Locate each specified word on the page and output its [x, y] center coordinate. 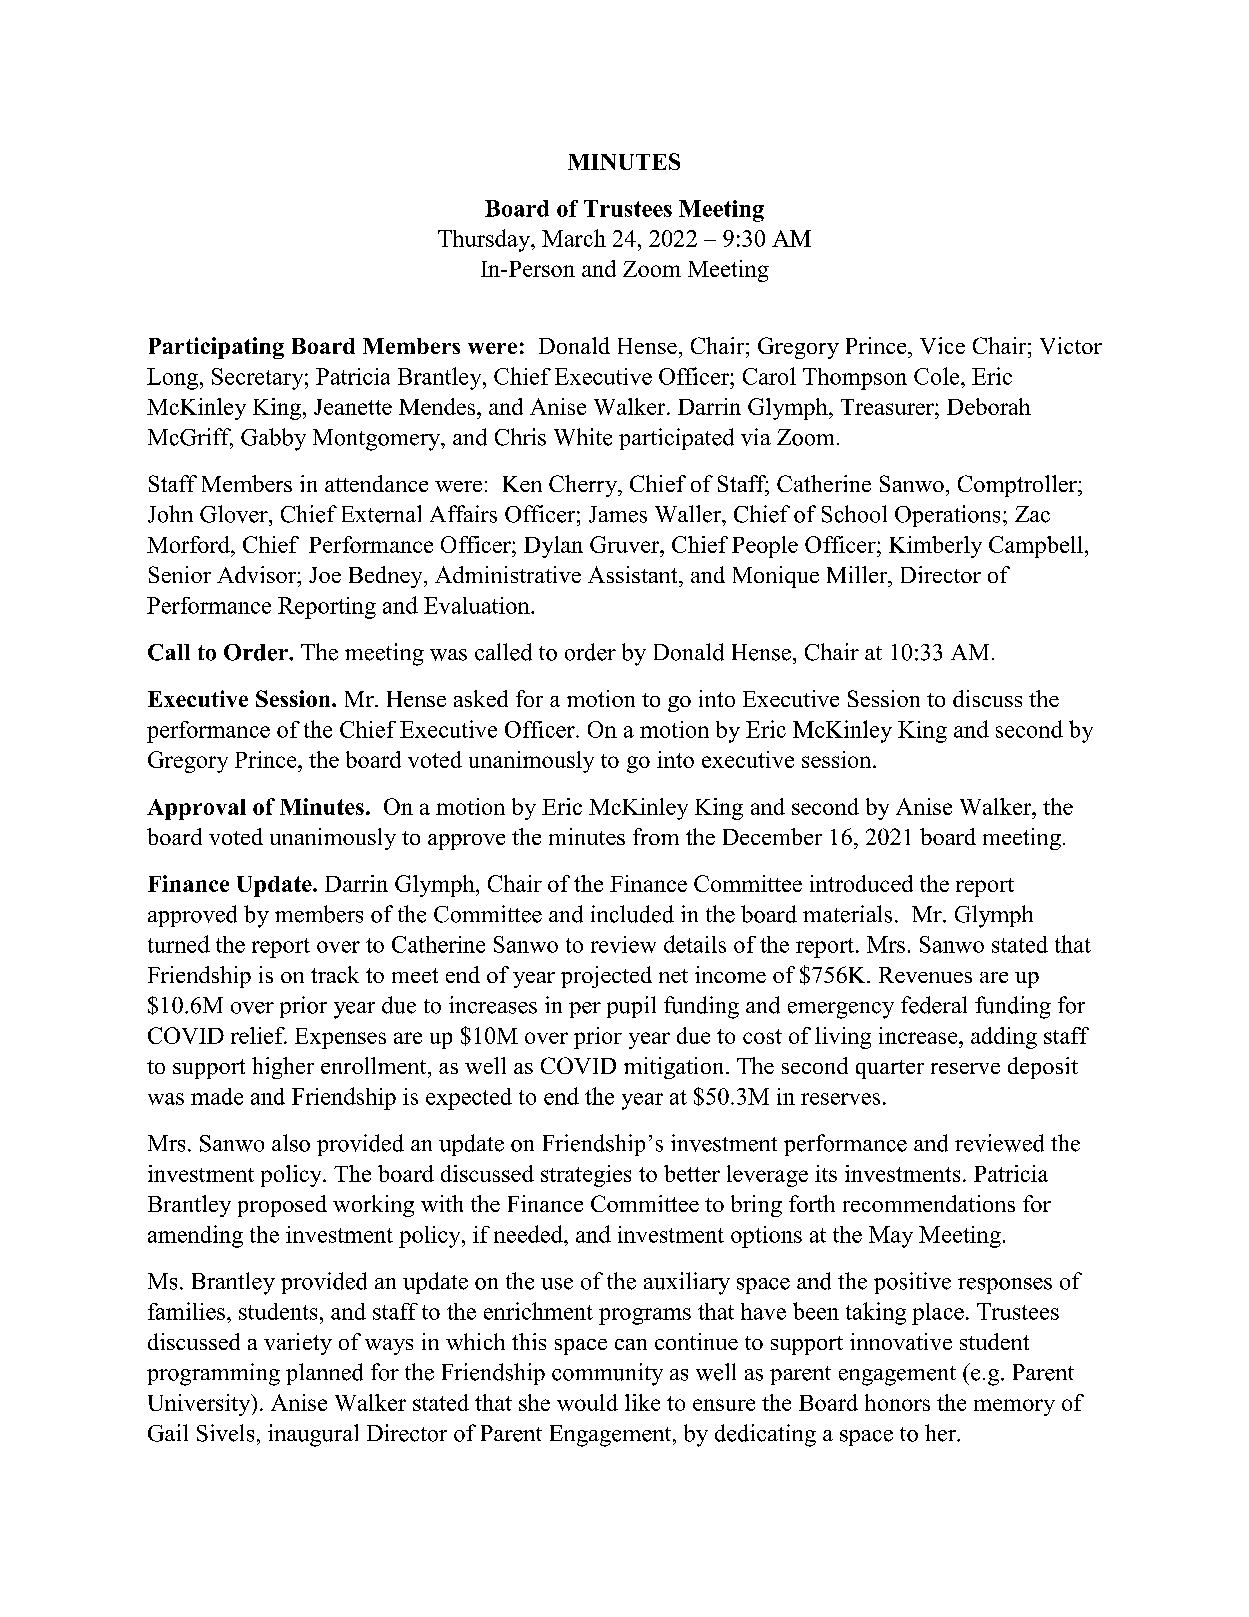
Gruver [626, 544]
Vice [942, 345]
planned [324, 1374]
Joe [325, 575]
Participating [216, 348]
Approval [196, 809]
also [291, 1143]
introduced [861, 883]
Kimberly [935, 547]
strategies [586, 1176]
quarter [890, 1069]
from [656, 836]
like [642, 1402]
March [574, 238]
